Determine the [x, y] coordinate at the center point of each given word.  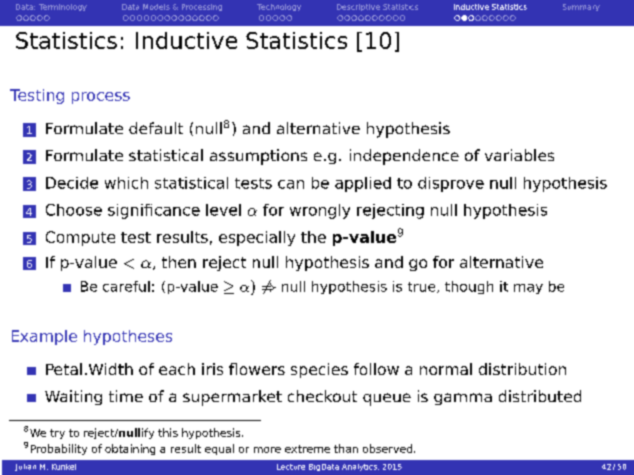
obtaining [130, 449]
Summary [581, 7]
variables [519, 155]
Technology [279, 7]
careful [126, 286]
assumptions [258, 157]
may [528, 289]
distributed [540, 396]
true [423, 287]
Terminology [63, 7]
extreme [307, 449]
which [126, 183]
